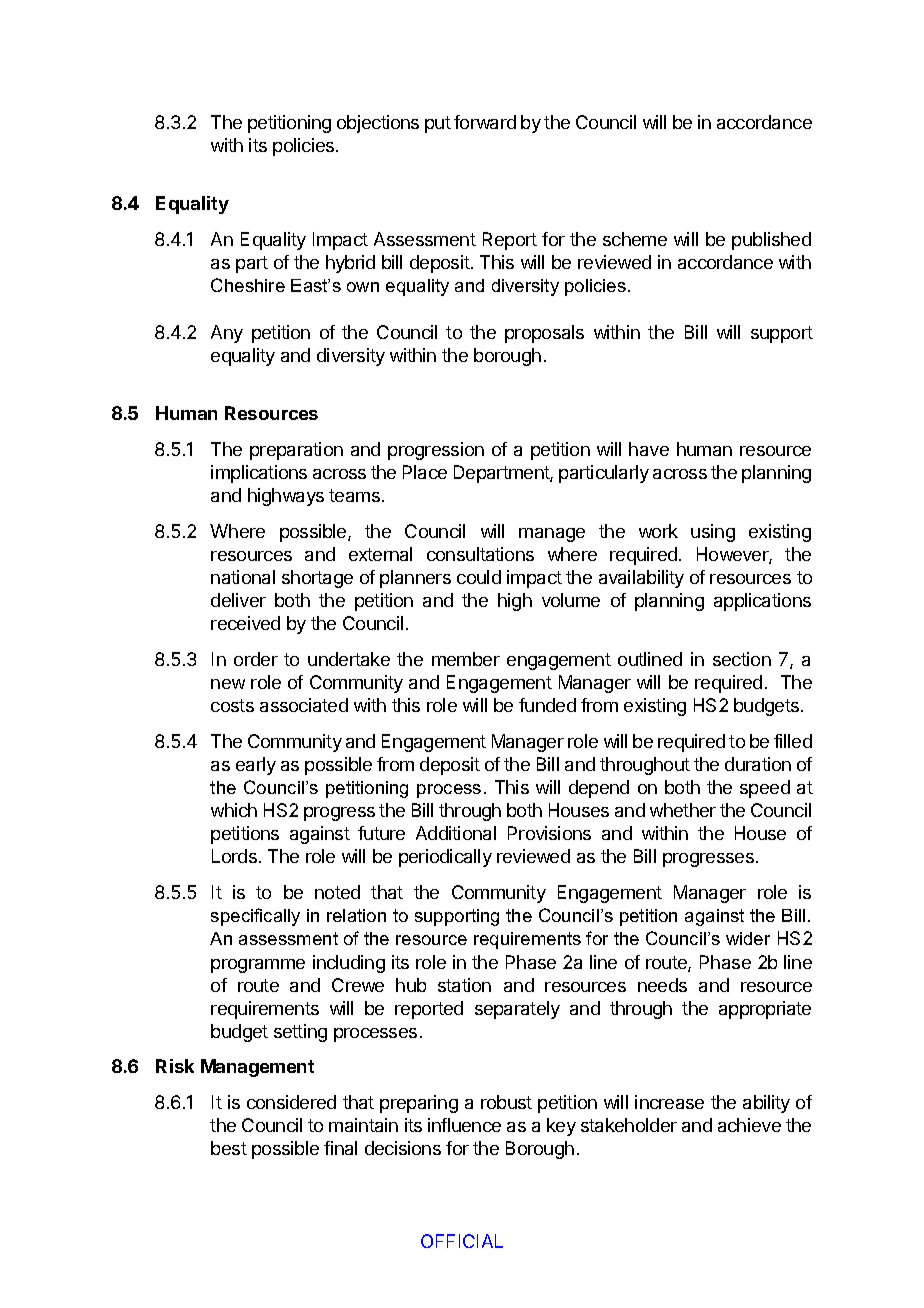  Describe the element at coordinates (765, 1010) in the image. I see `appropriate` at that location.
